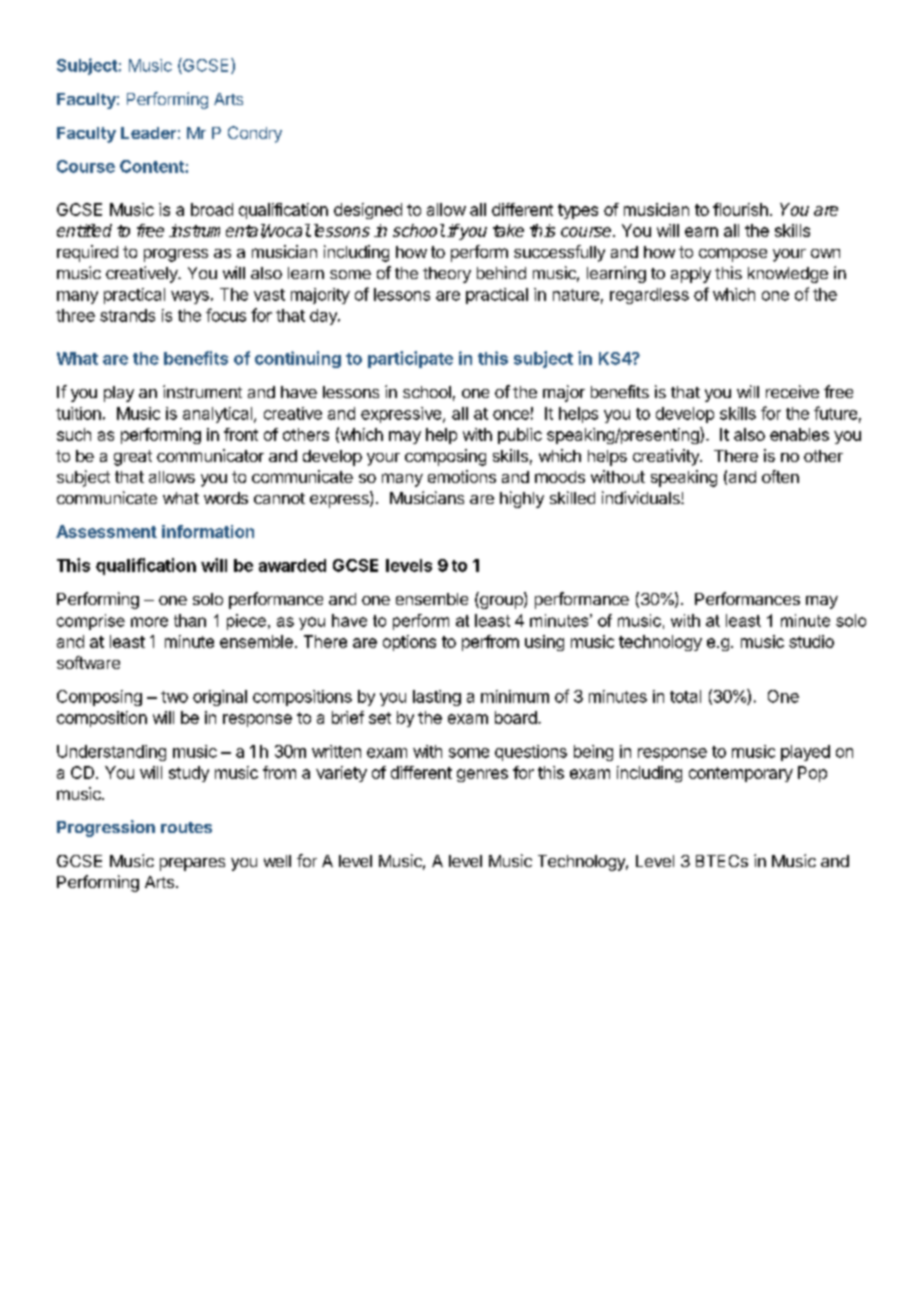  Describe the element at coordinates (792, 391) in the screenshot. I see `receive` at that location.
